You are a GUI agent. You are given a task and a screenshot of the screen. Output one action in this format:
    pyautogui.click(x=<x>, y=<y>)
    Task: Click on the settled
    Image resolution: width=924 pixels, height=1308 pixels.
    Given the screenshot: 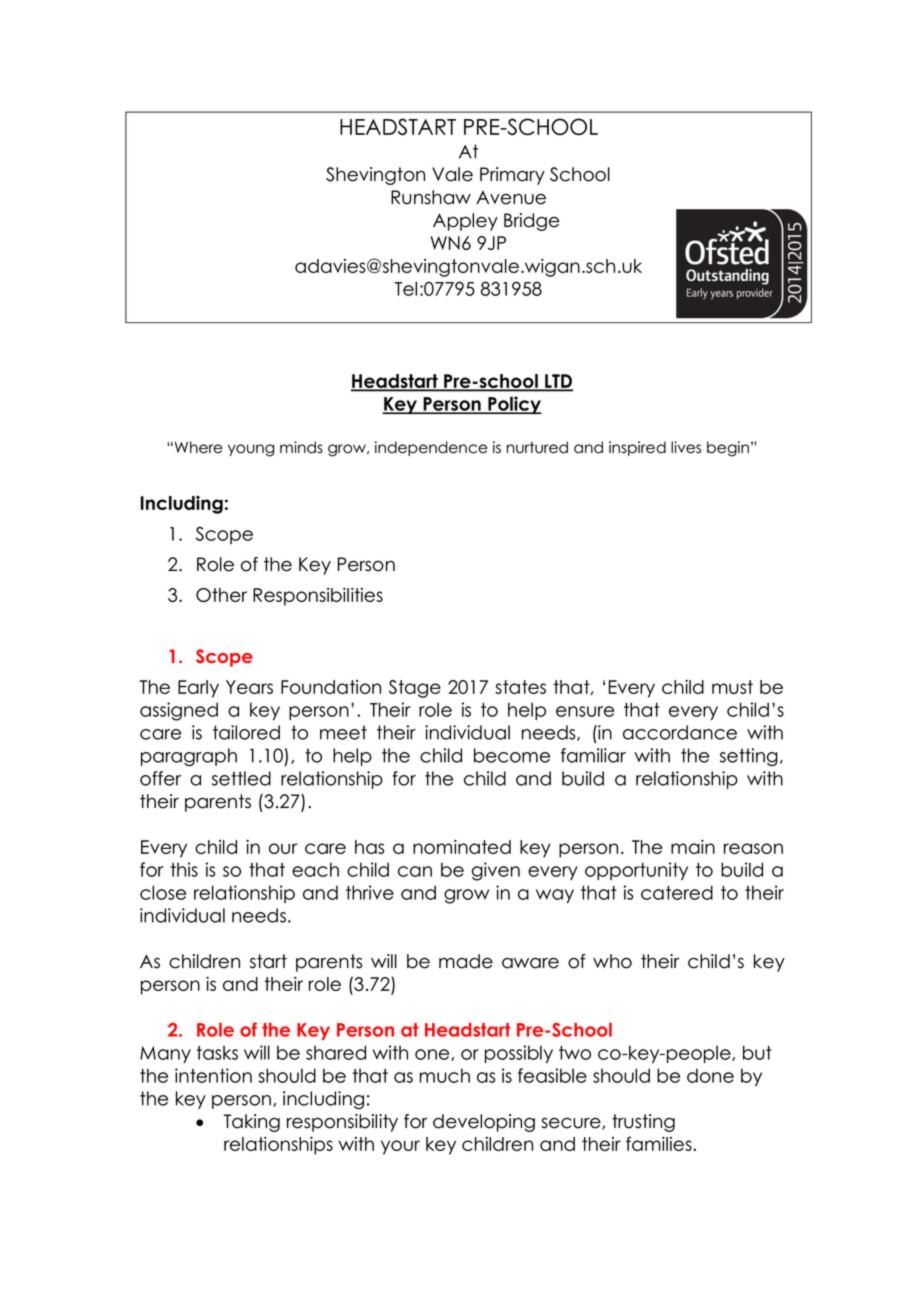 What is the action you would take?
    pyautogui.click(x=241, y=778)
